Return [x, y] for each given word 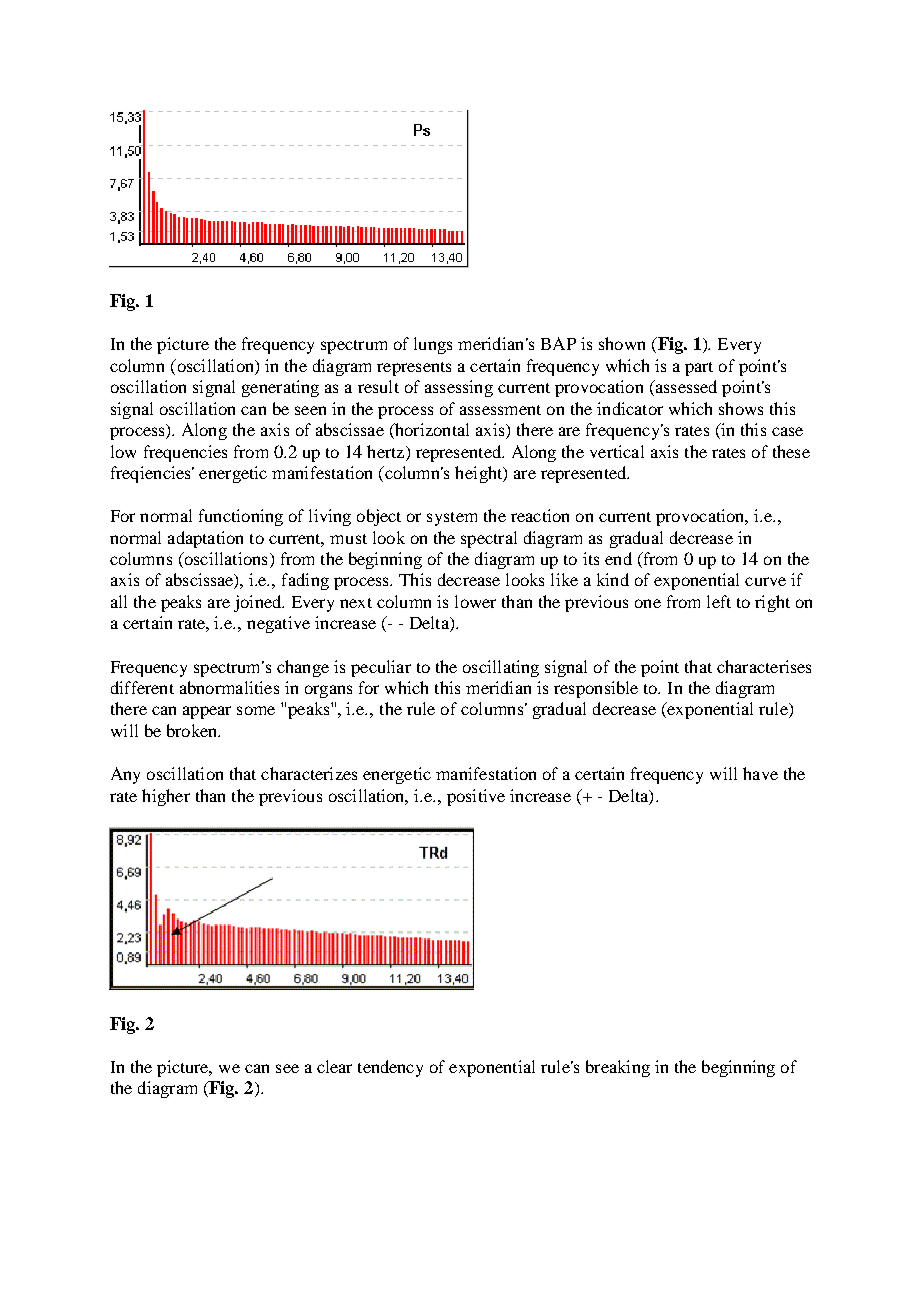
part [699, 369]
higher [166, 797]
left [719, 601]
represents [414, 369]
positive [476, 797]
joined [259, 603]
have [760, 773]
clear [334, 1066]
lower [475, 601]
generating [280, 388]
